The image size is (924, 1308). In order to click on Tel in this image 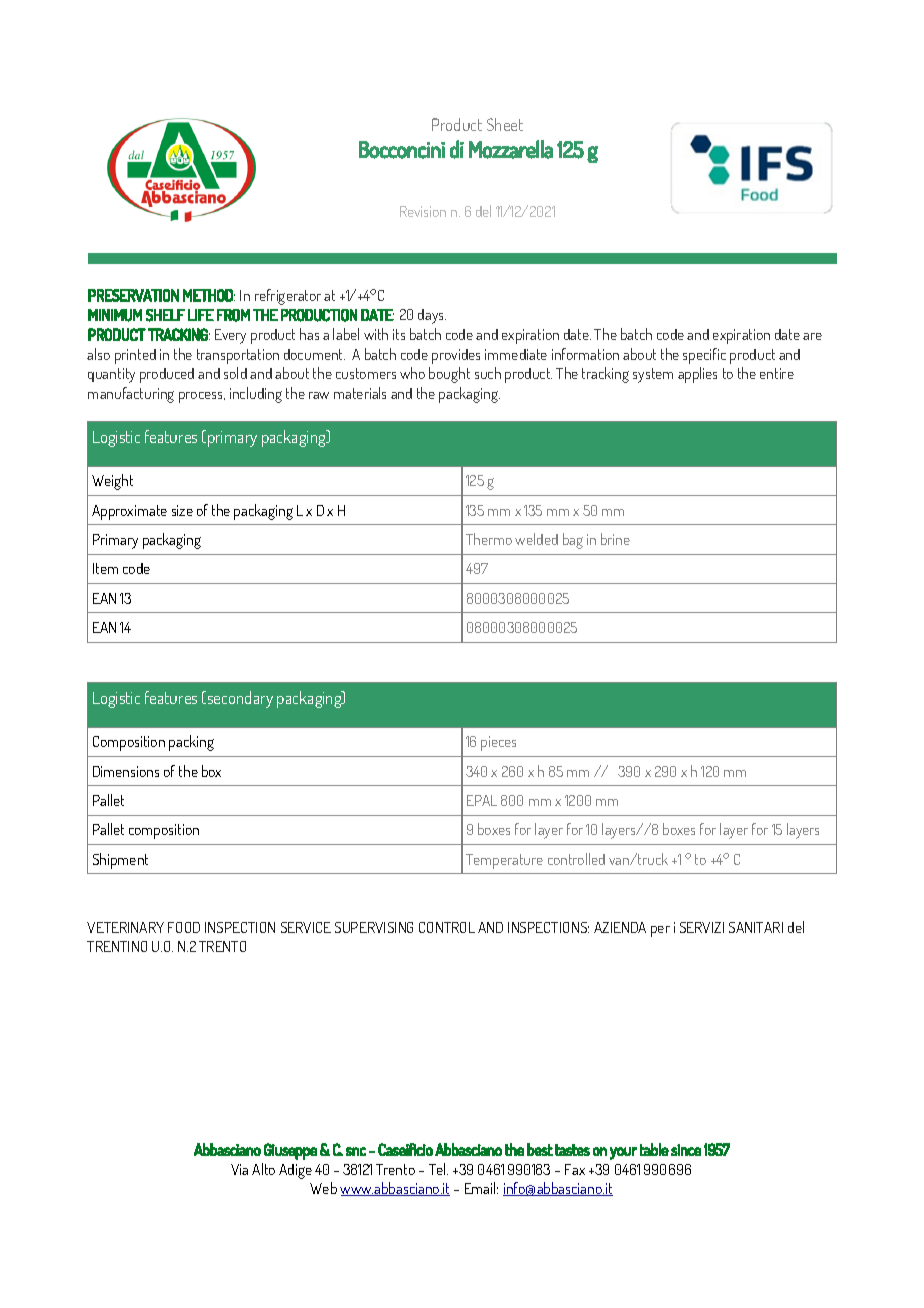, I will do `click(438, 1169)`.
